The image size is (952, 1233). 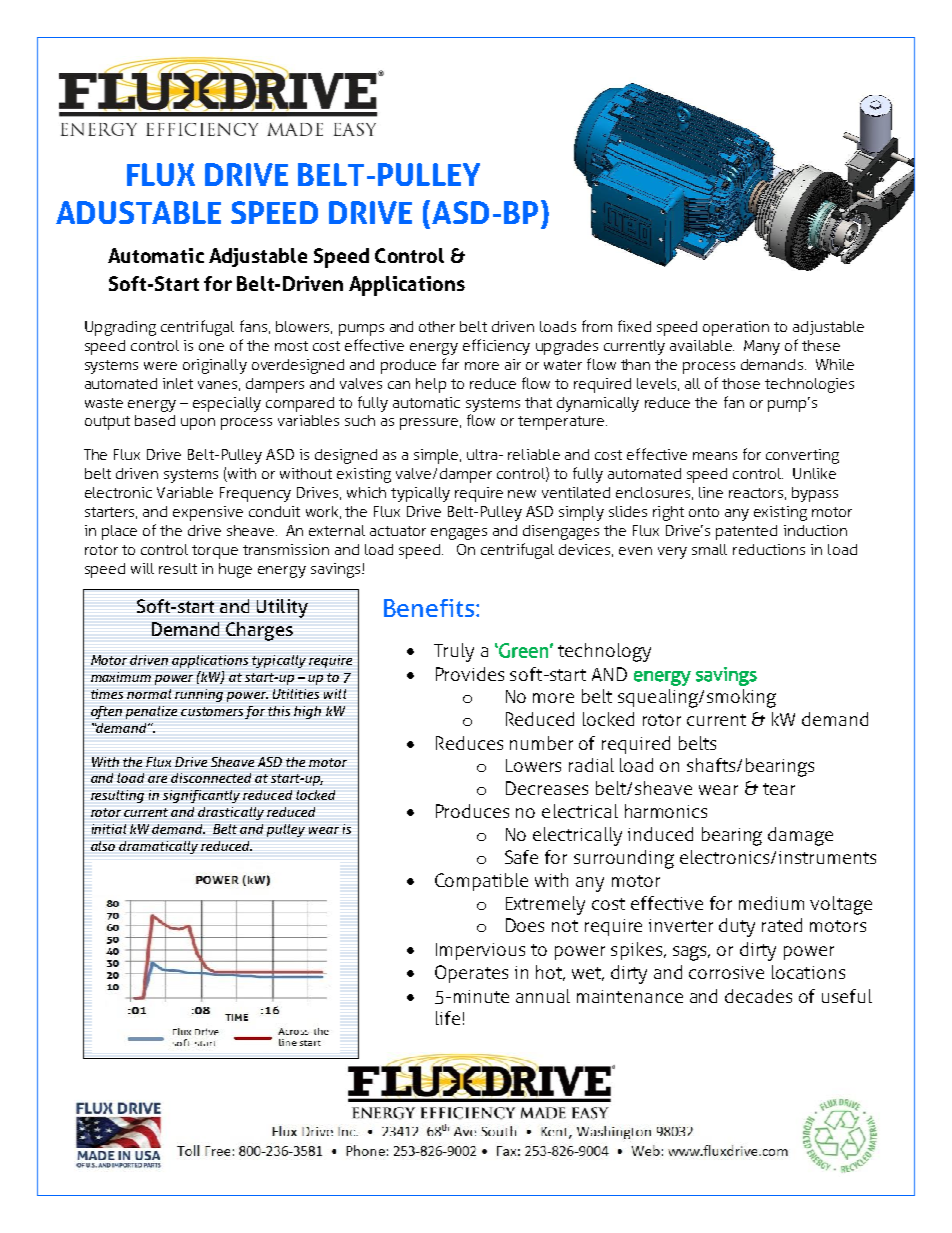 What do you see at coordinates (521, 857) in the screenshot?
I see `Safe` at bounding box center [521, 857].
